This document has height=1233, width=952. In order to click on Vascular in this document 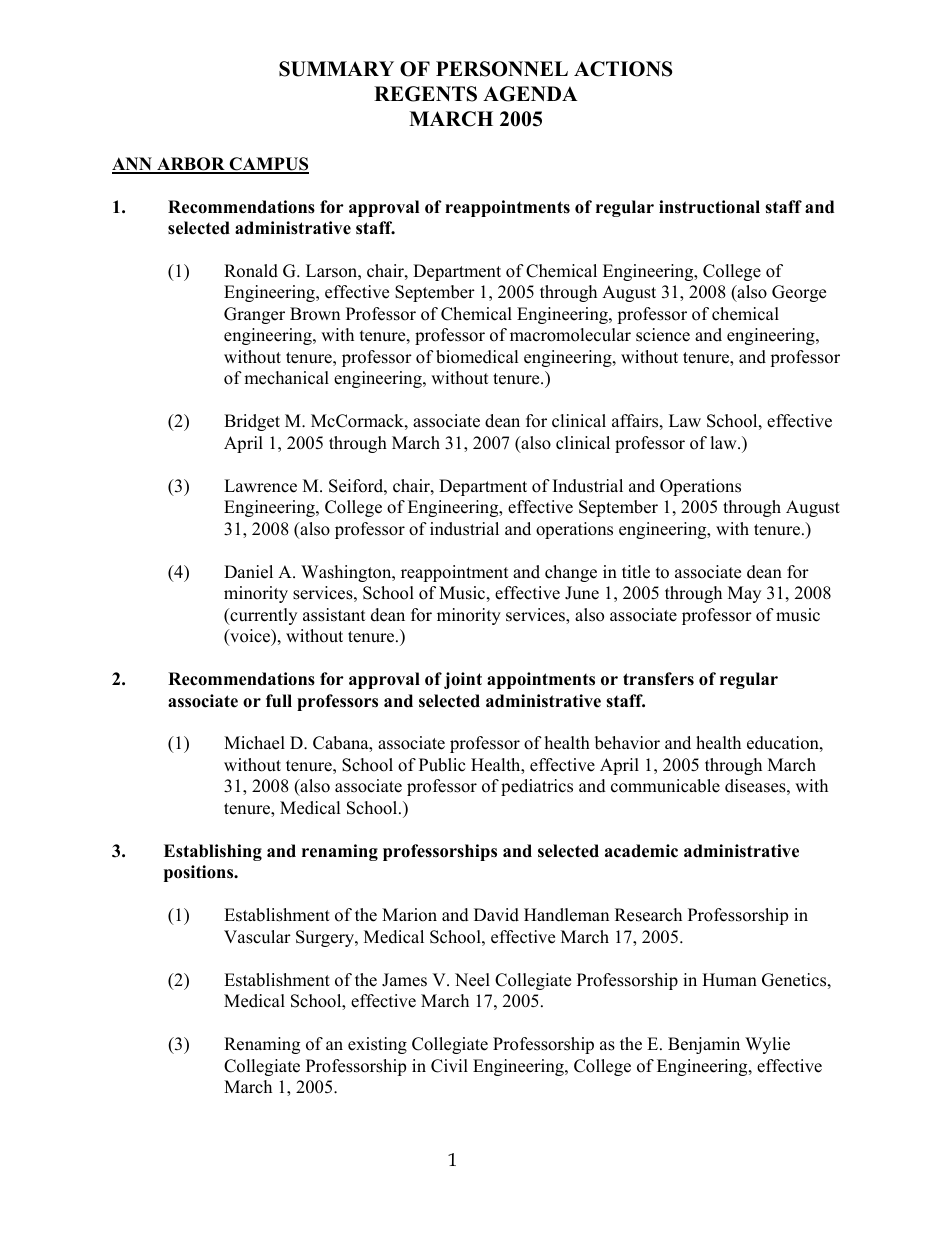, I will do `click(257, 937)`.
